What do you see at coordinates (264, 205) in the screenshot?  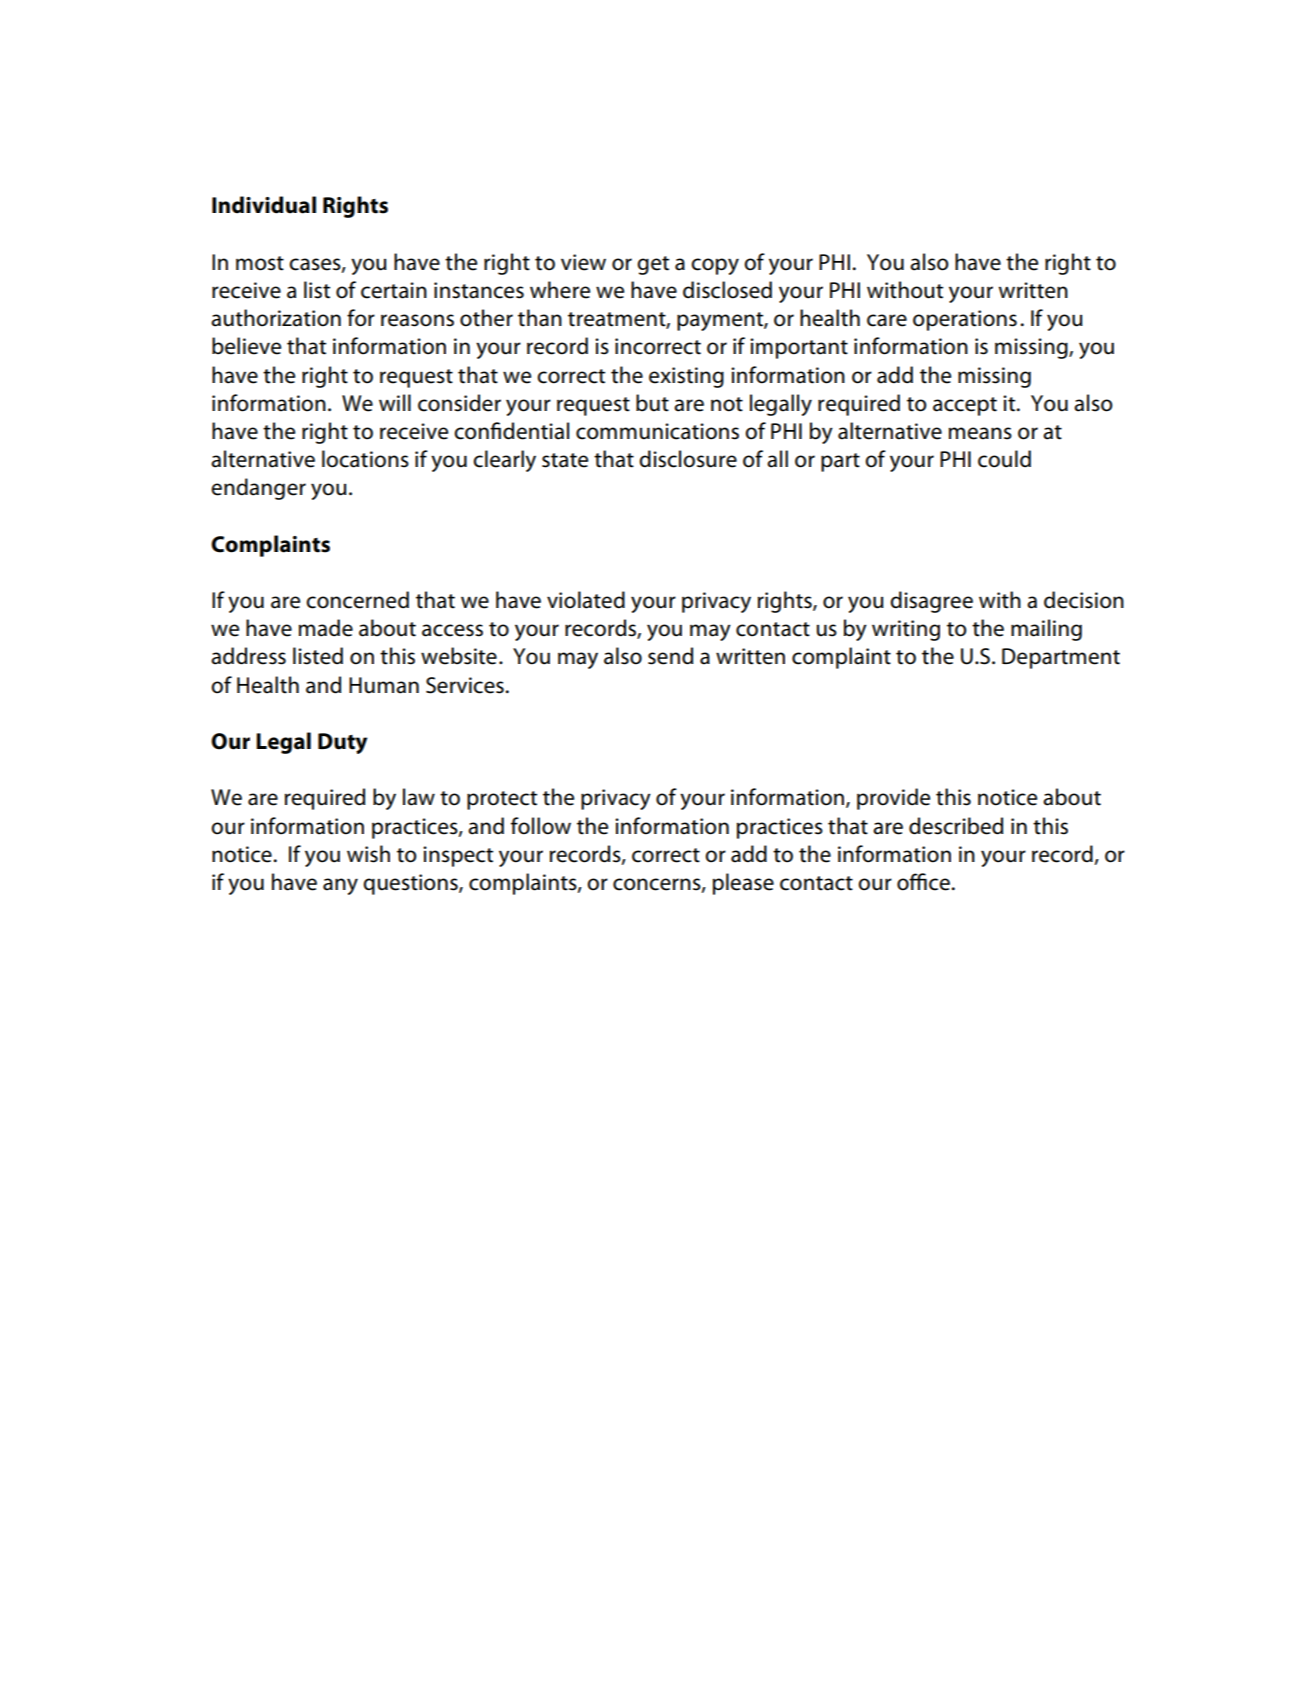 I see `Individual` at bounding box center [264, 205].
